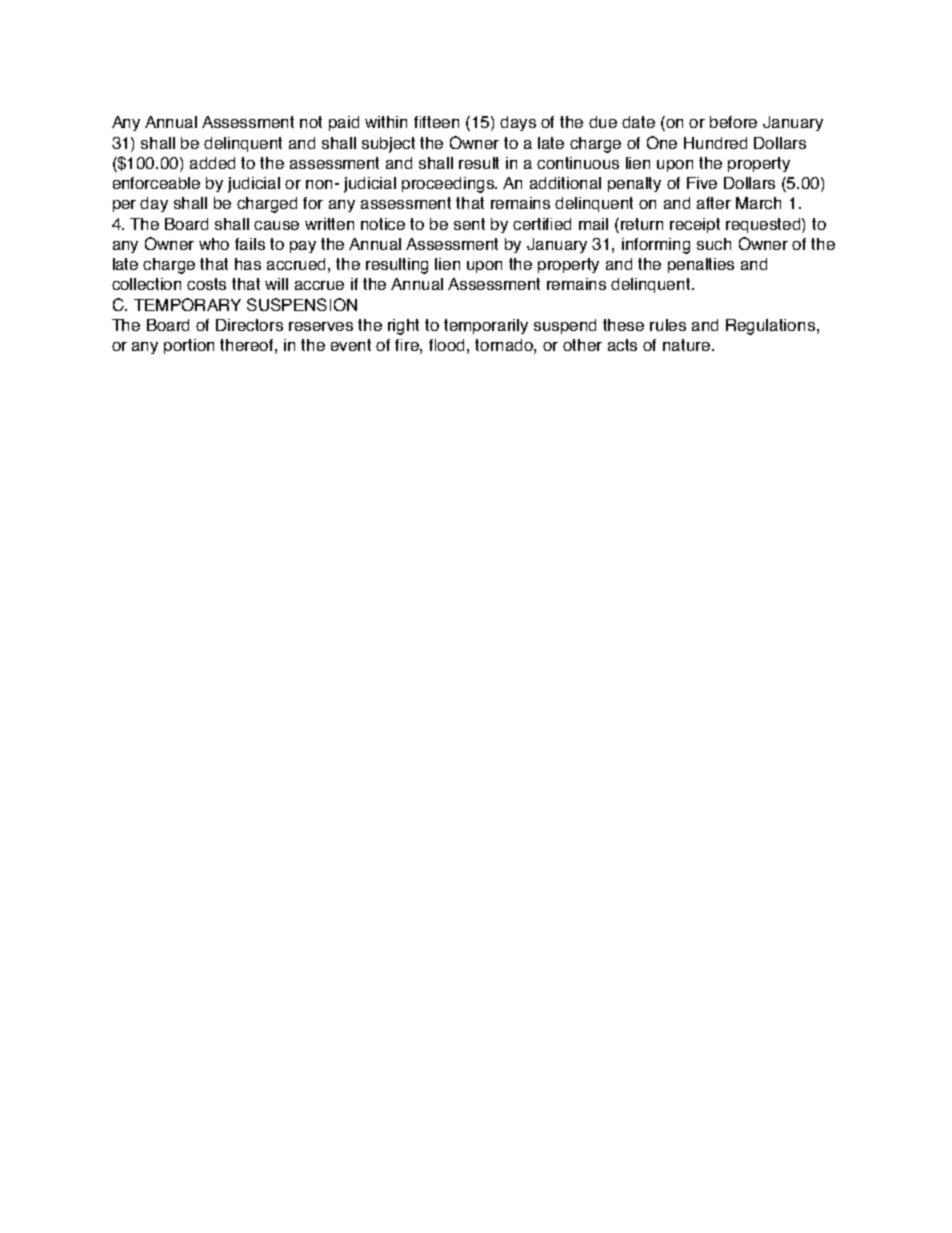  Describe the element at coordinates (688, 345) in the image. I see `nature` at that location.
